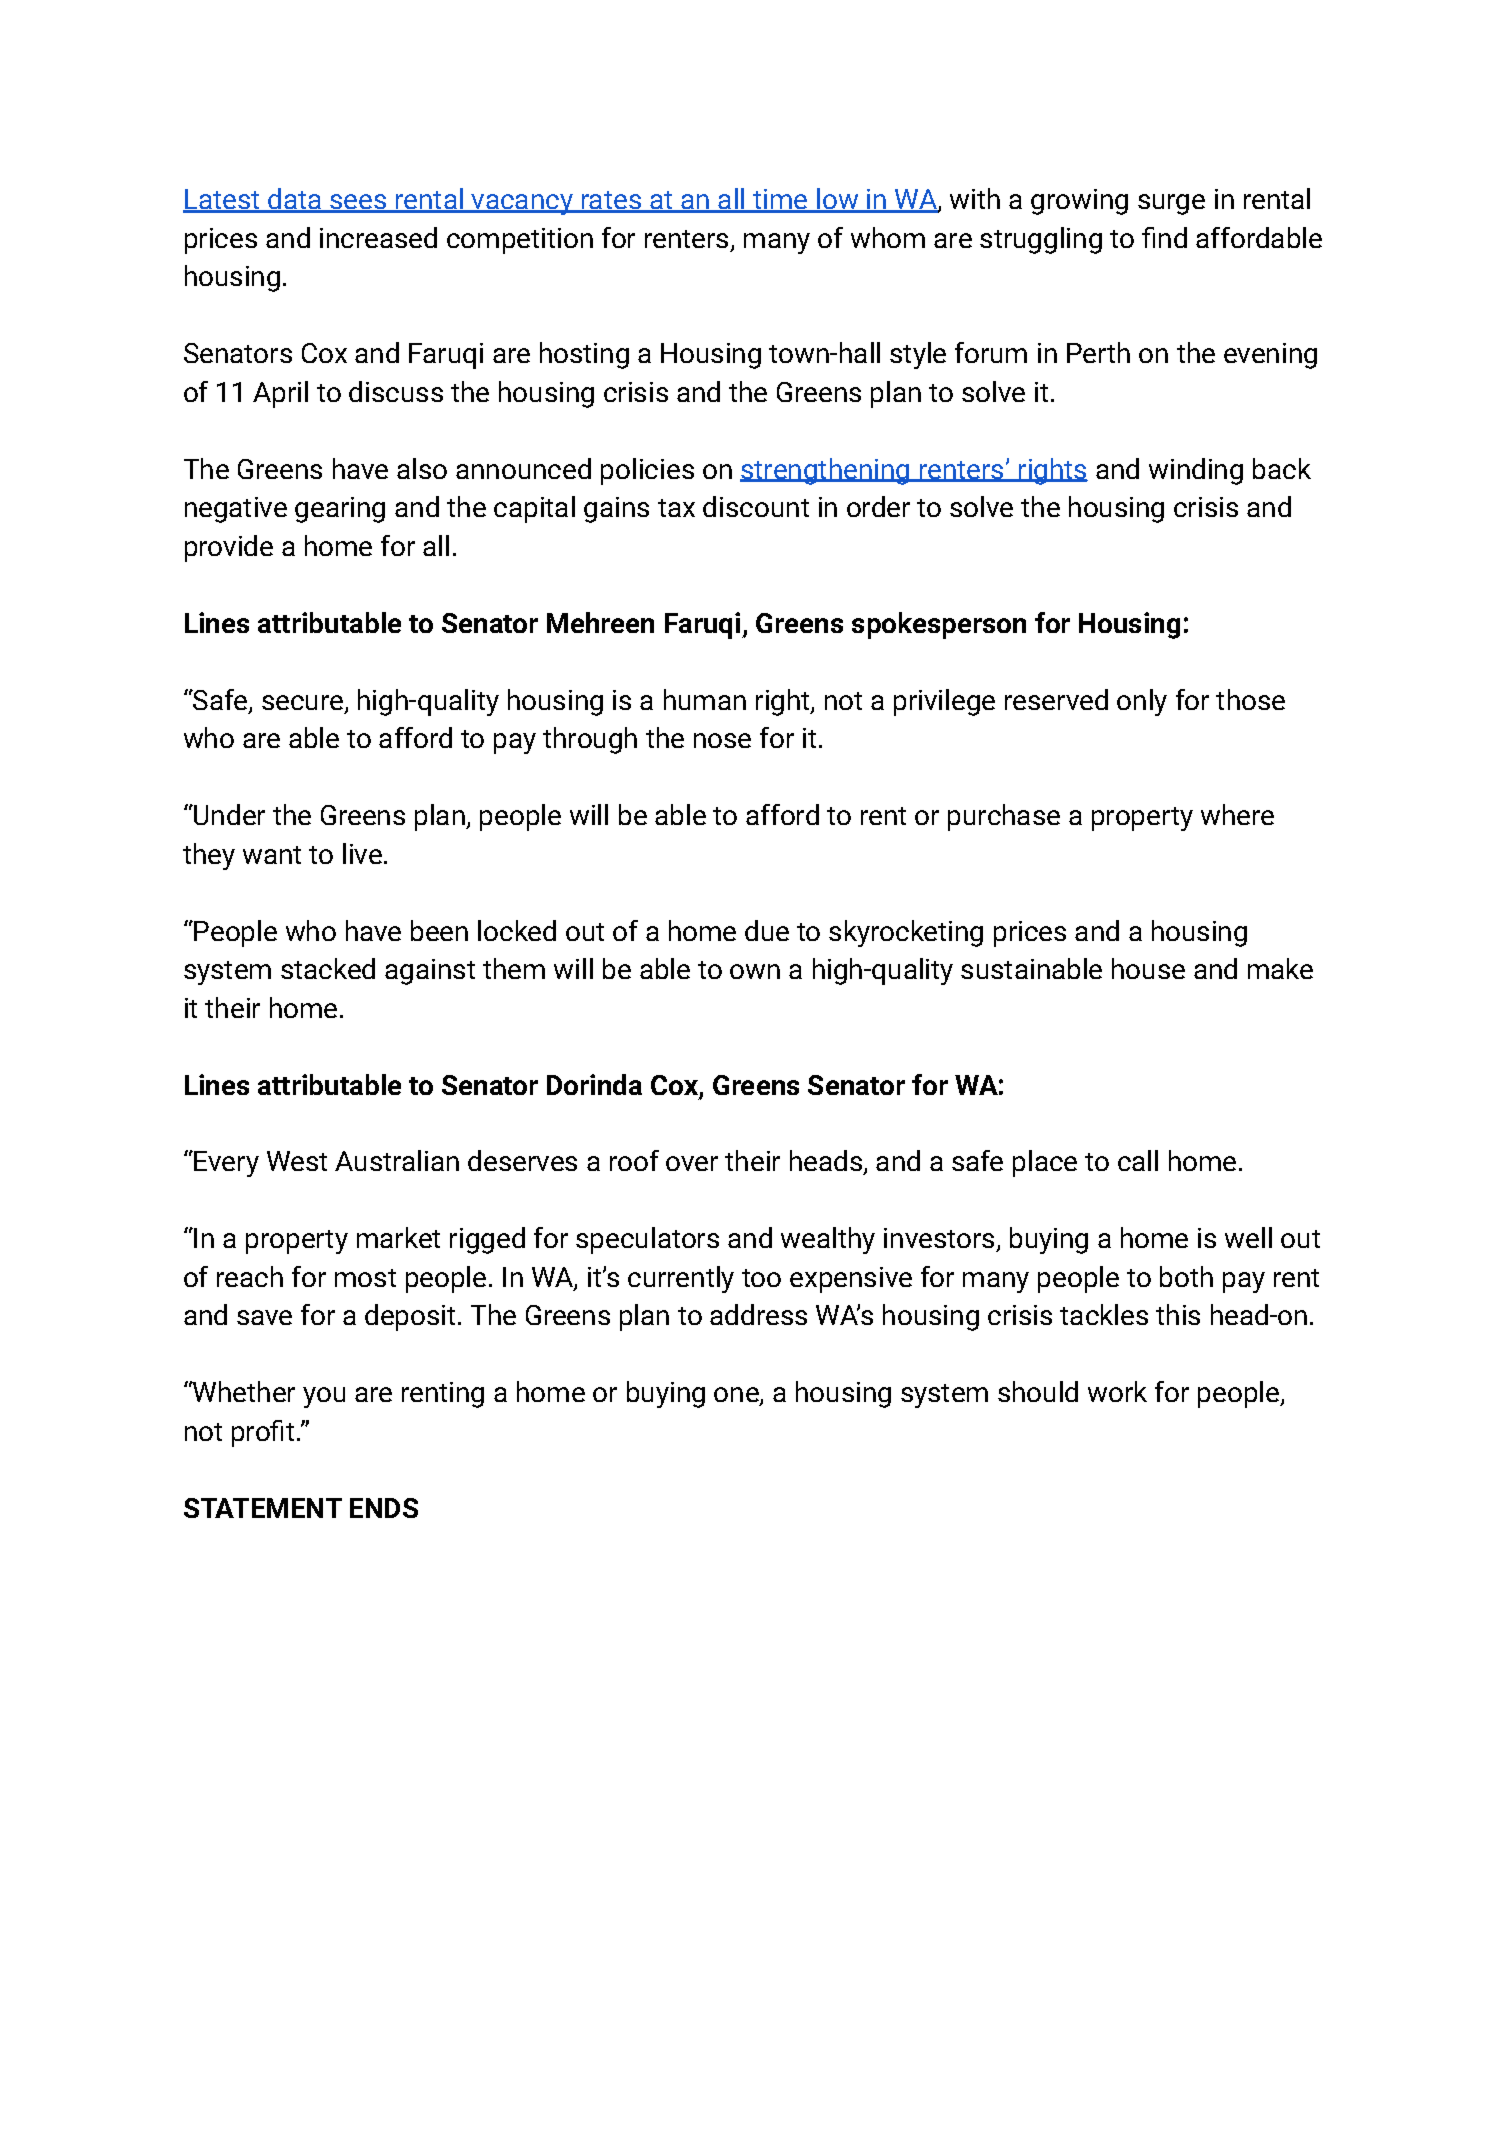 The width and height of the image is (1511, 2135). What do you see at coordinates (780, 200) in the image?
I see `time` at bounding box center [780, 200].
